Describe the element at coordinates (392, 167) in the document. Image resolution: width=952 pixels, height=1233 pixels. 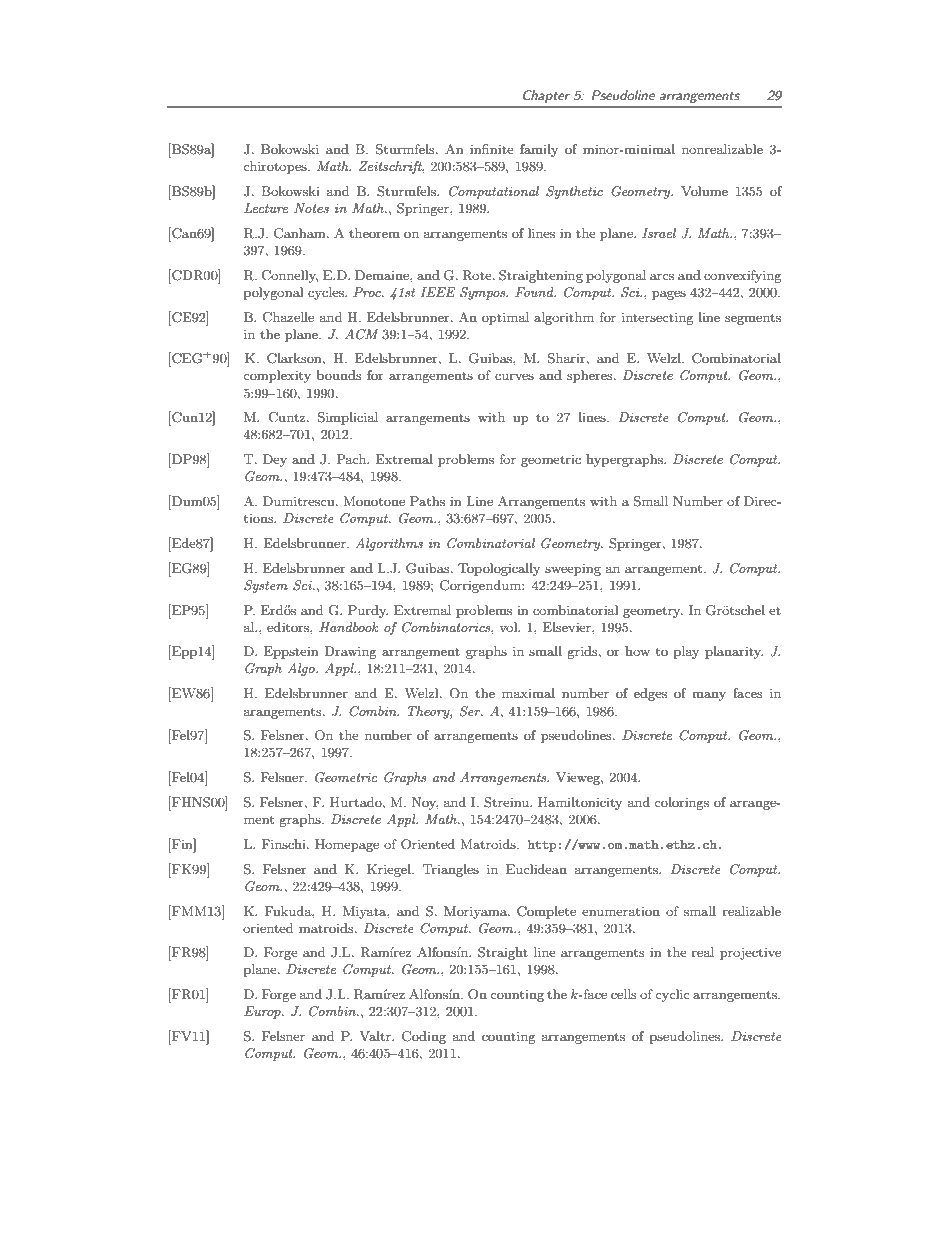
I see `Zeitschrift` at that location.
